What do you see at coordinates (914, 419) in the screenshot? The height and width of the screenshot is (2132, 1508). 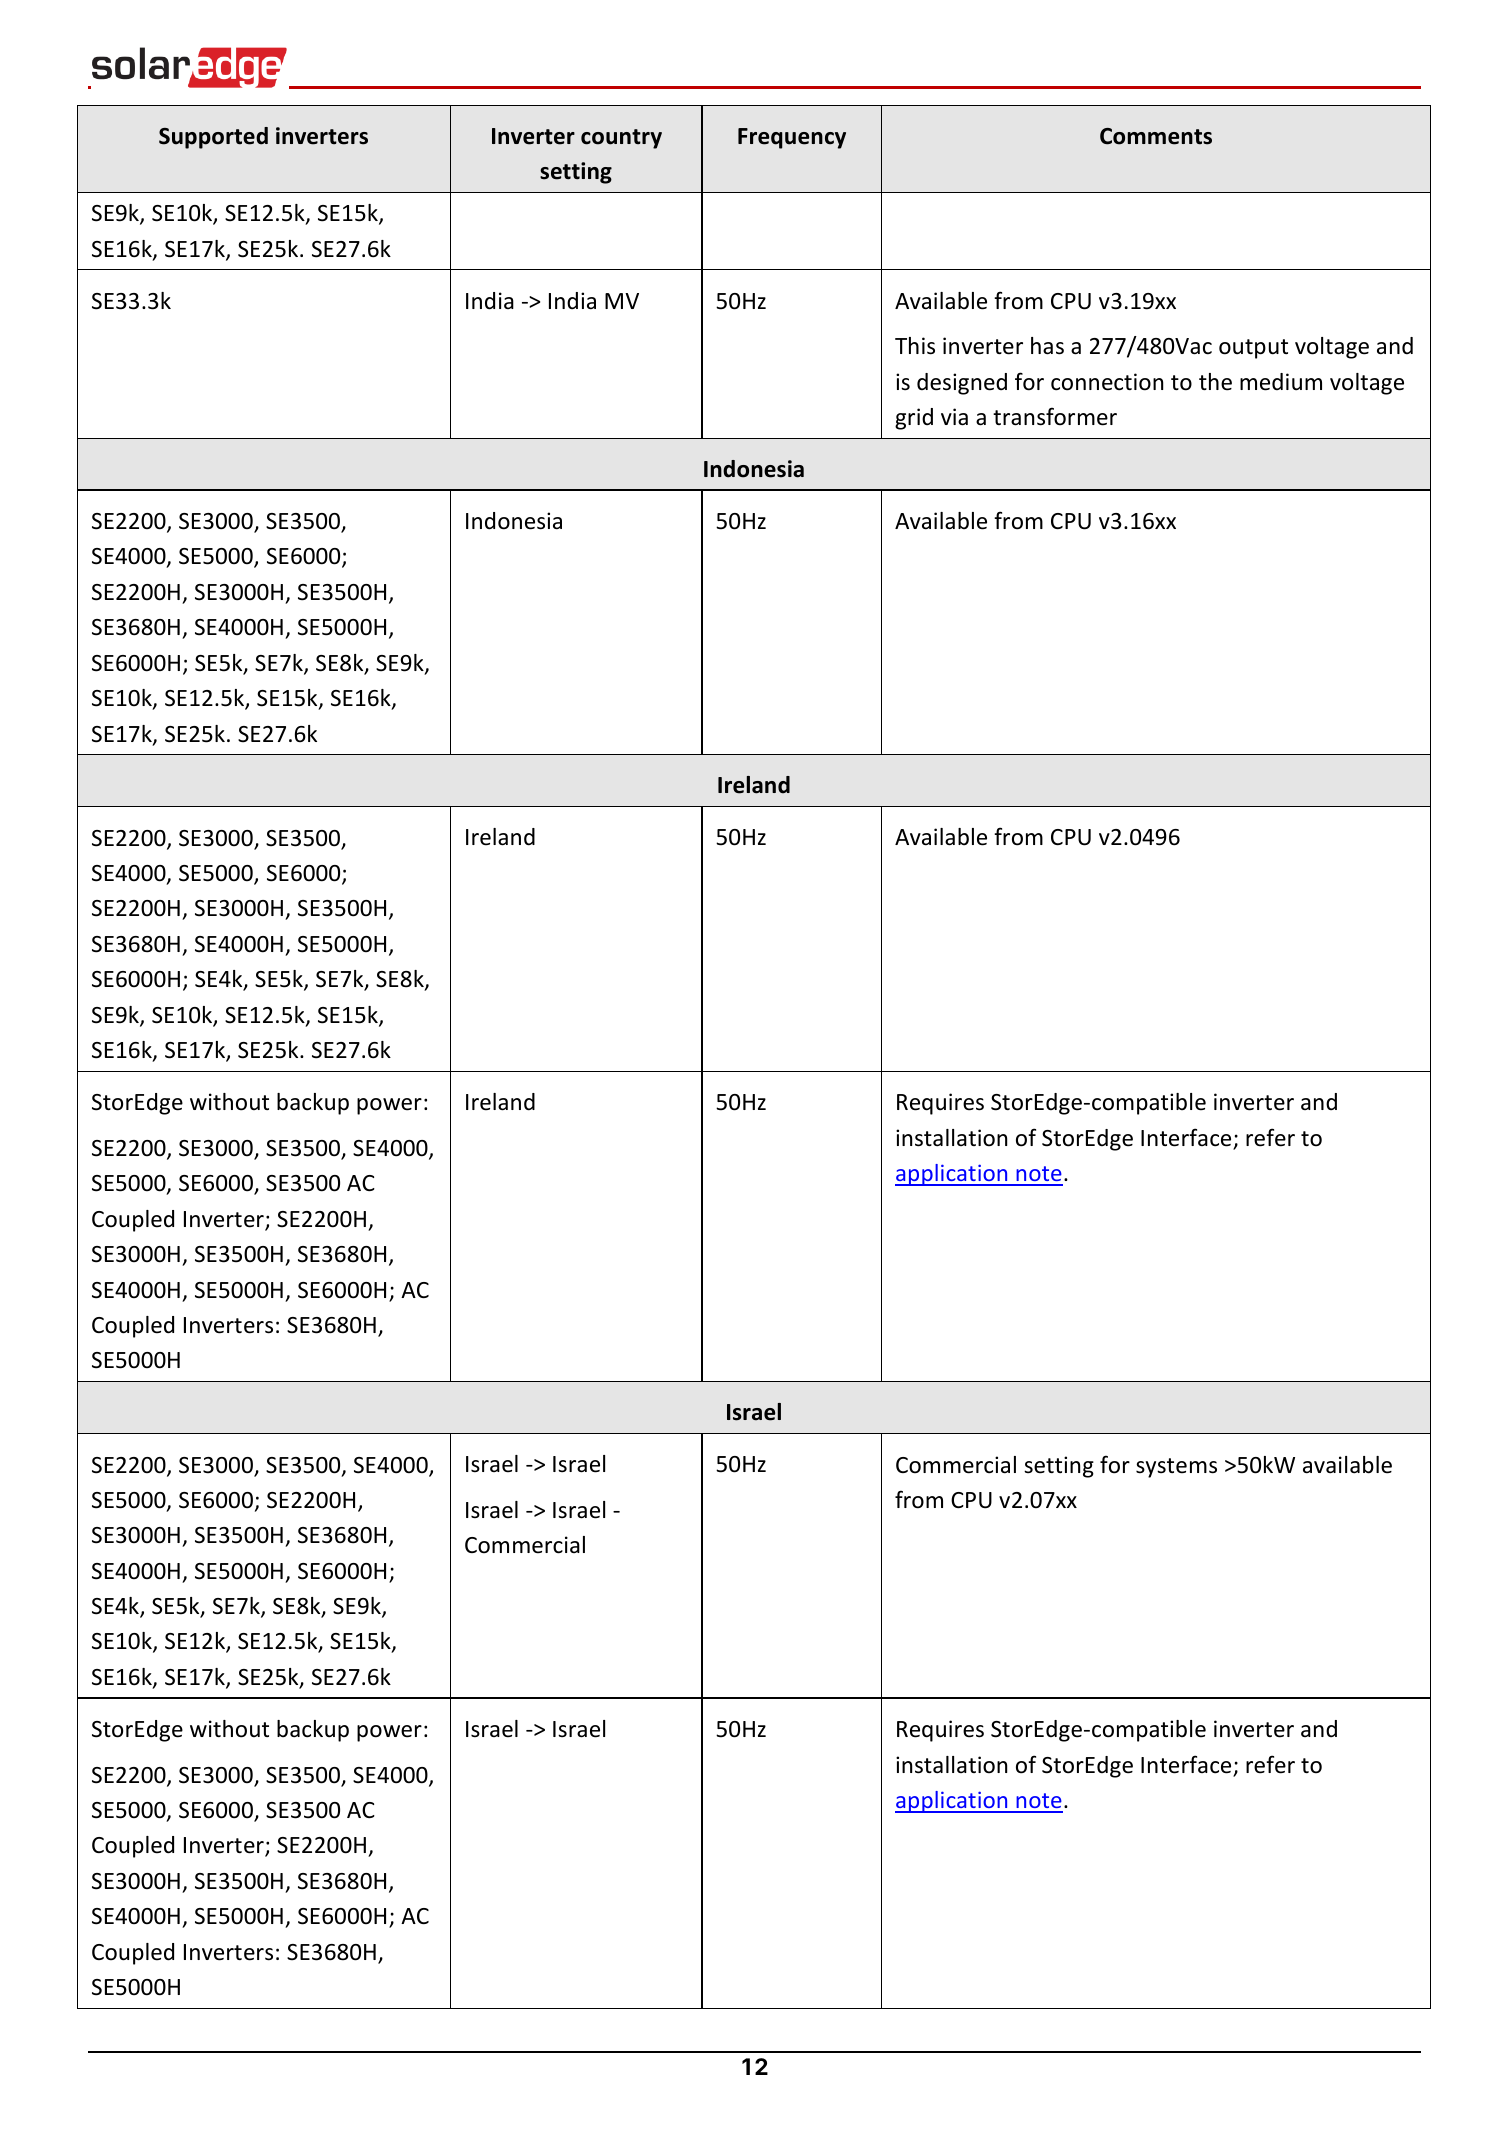 I see `grid` at bounding box center [914, 419].
